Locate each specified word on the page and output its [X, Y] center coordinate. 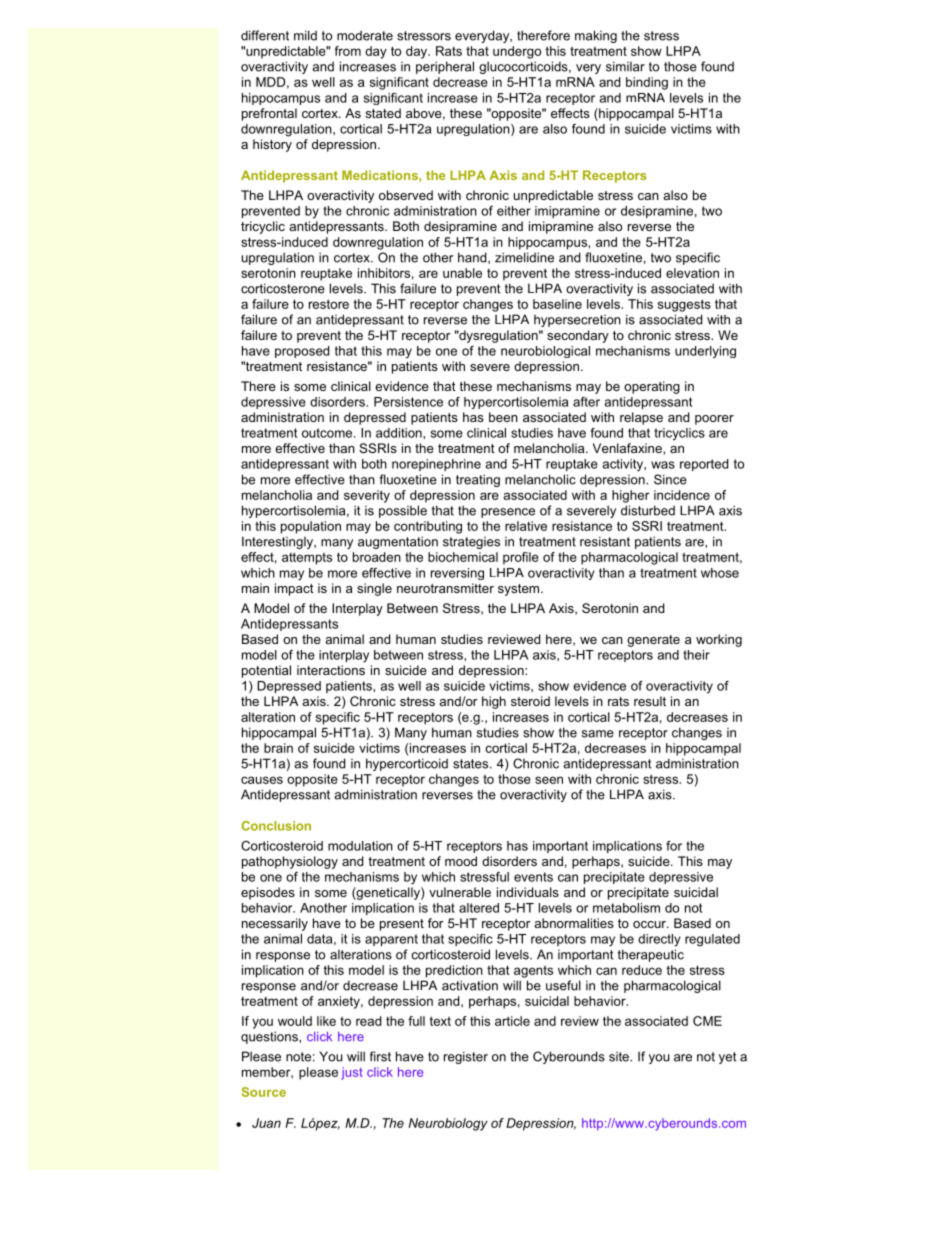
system [520, 590]
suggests [684, 305]
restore [329, 304]
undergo [517, 52]
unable [462, 273]
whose [720, 573]
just [352, 1073]
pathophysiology [290, 862]
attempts [307, 558]
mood [461, 861]
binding [647, 83]
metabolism [626, 908]
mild [305, 35]
